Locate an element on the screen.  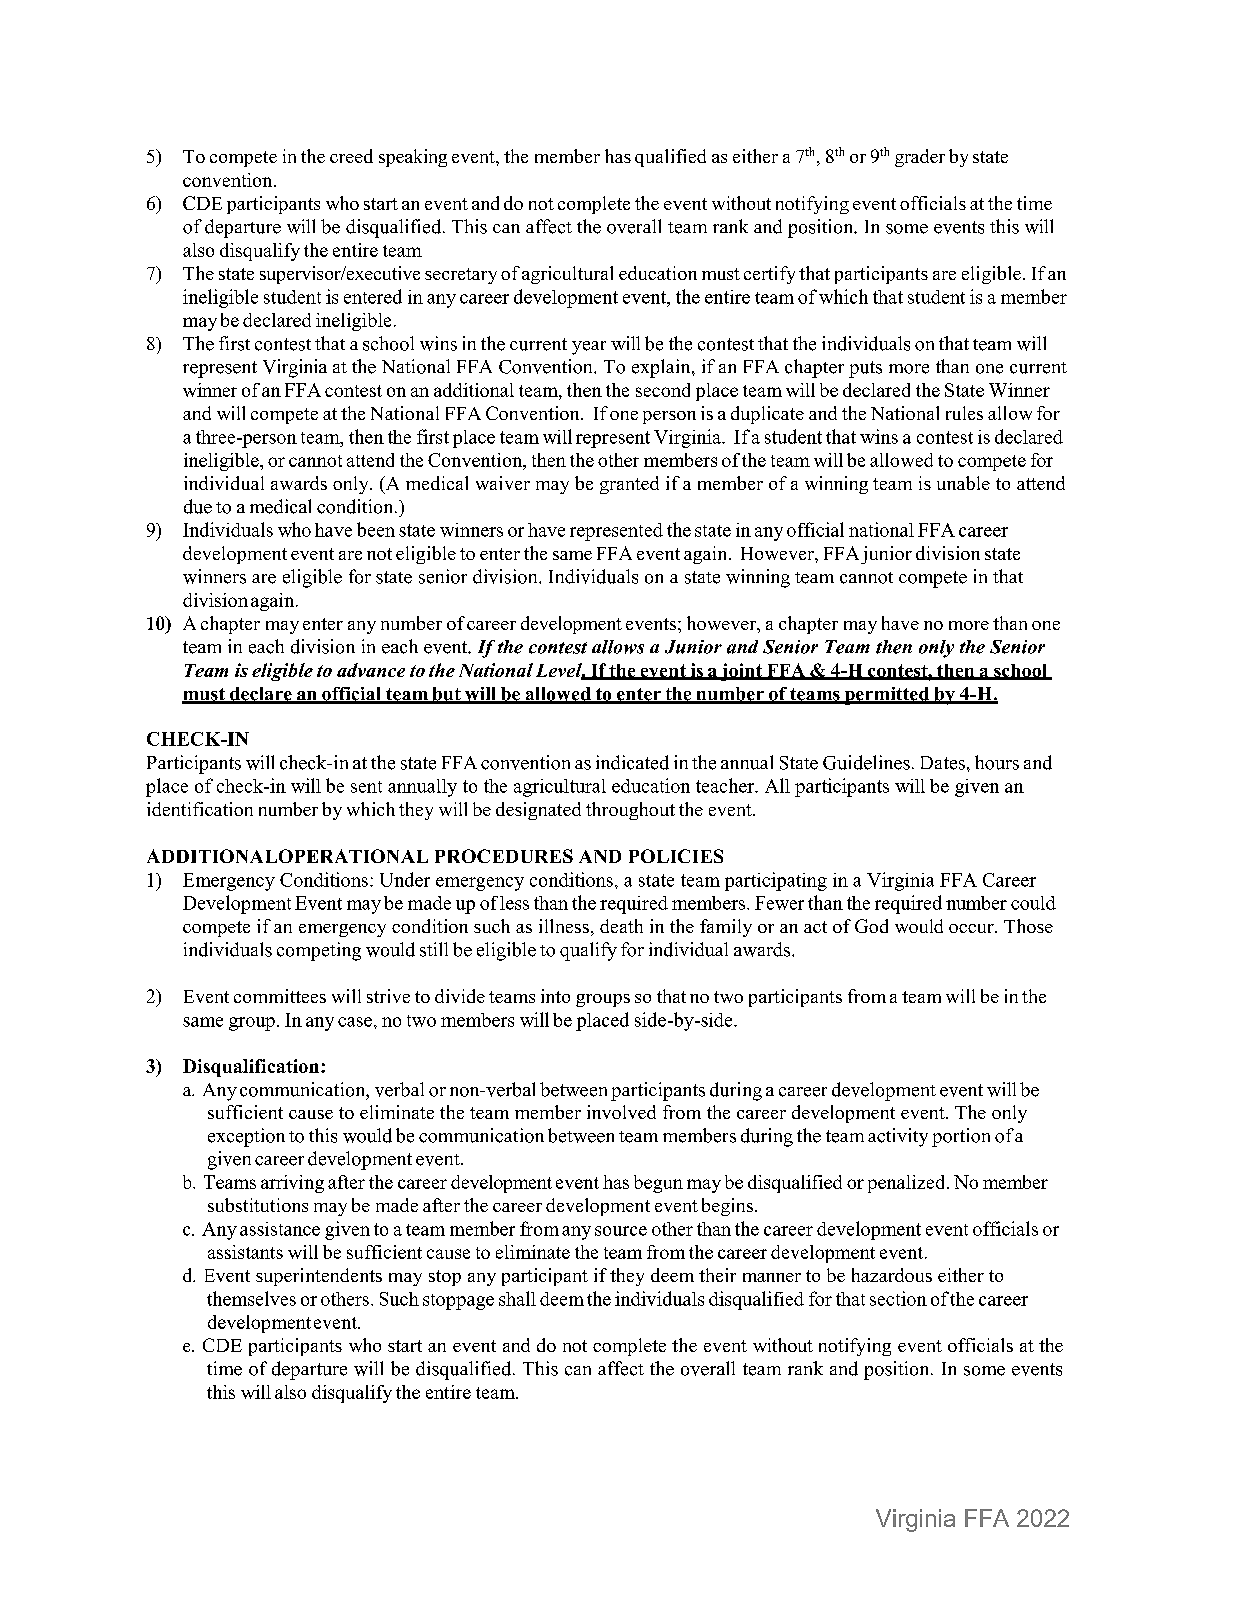
Dates is located at coordinates (943, 763).
